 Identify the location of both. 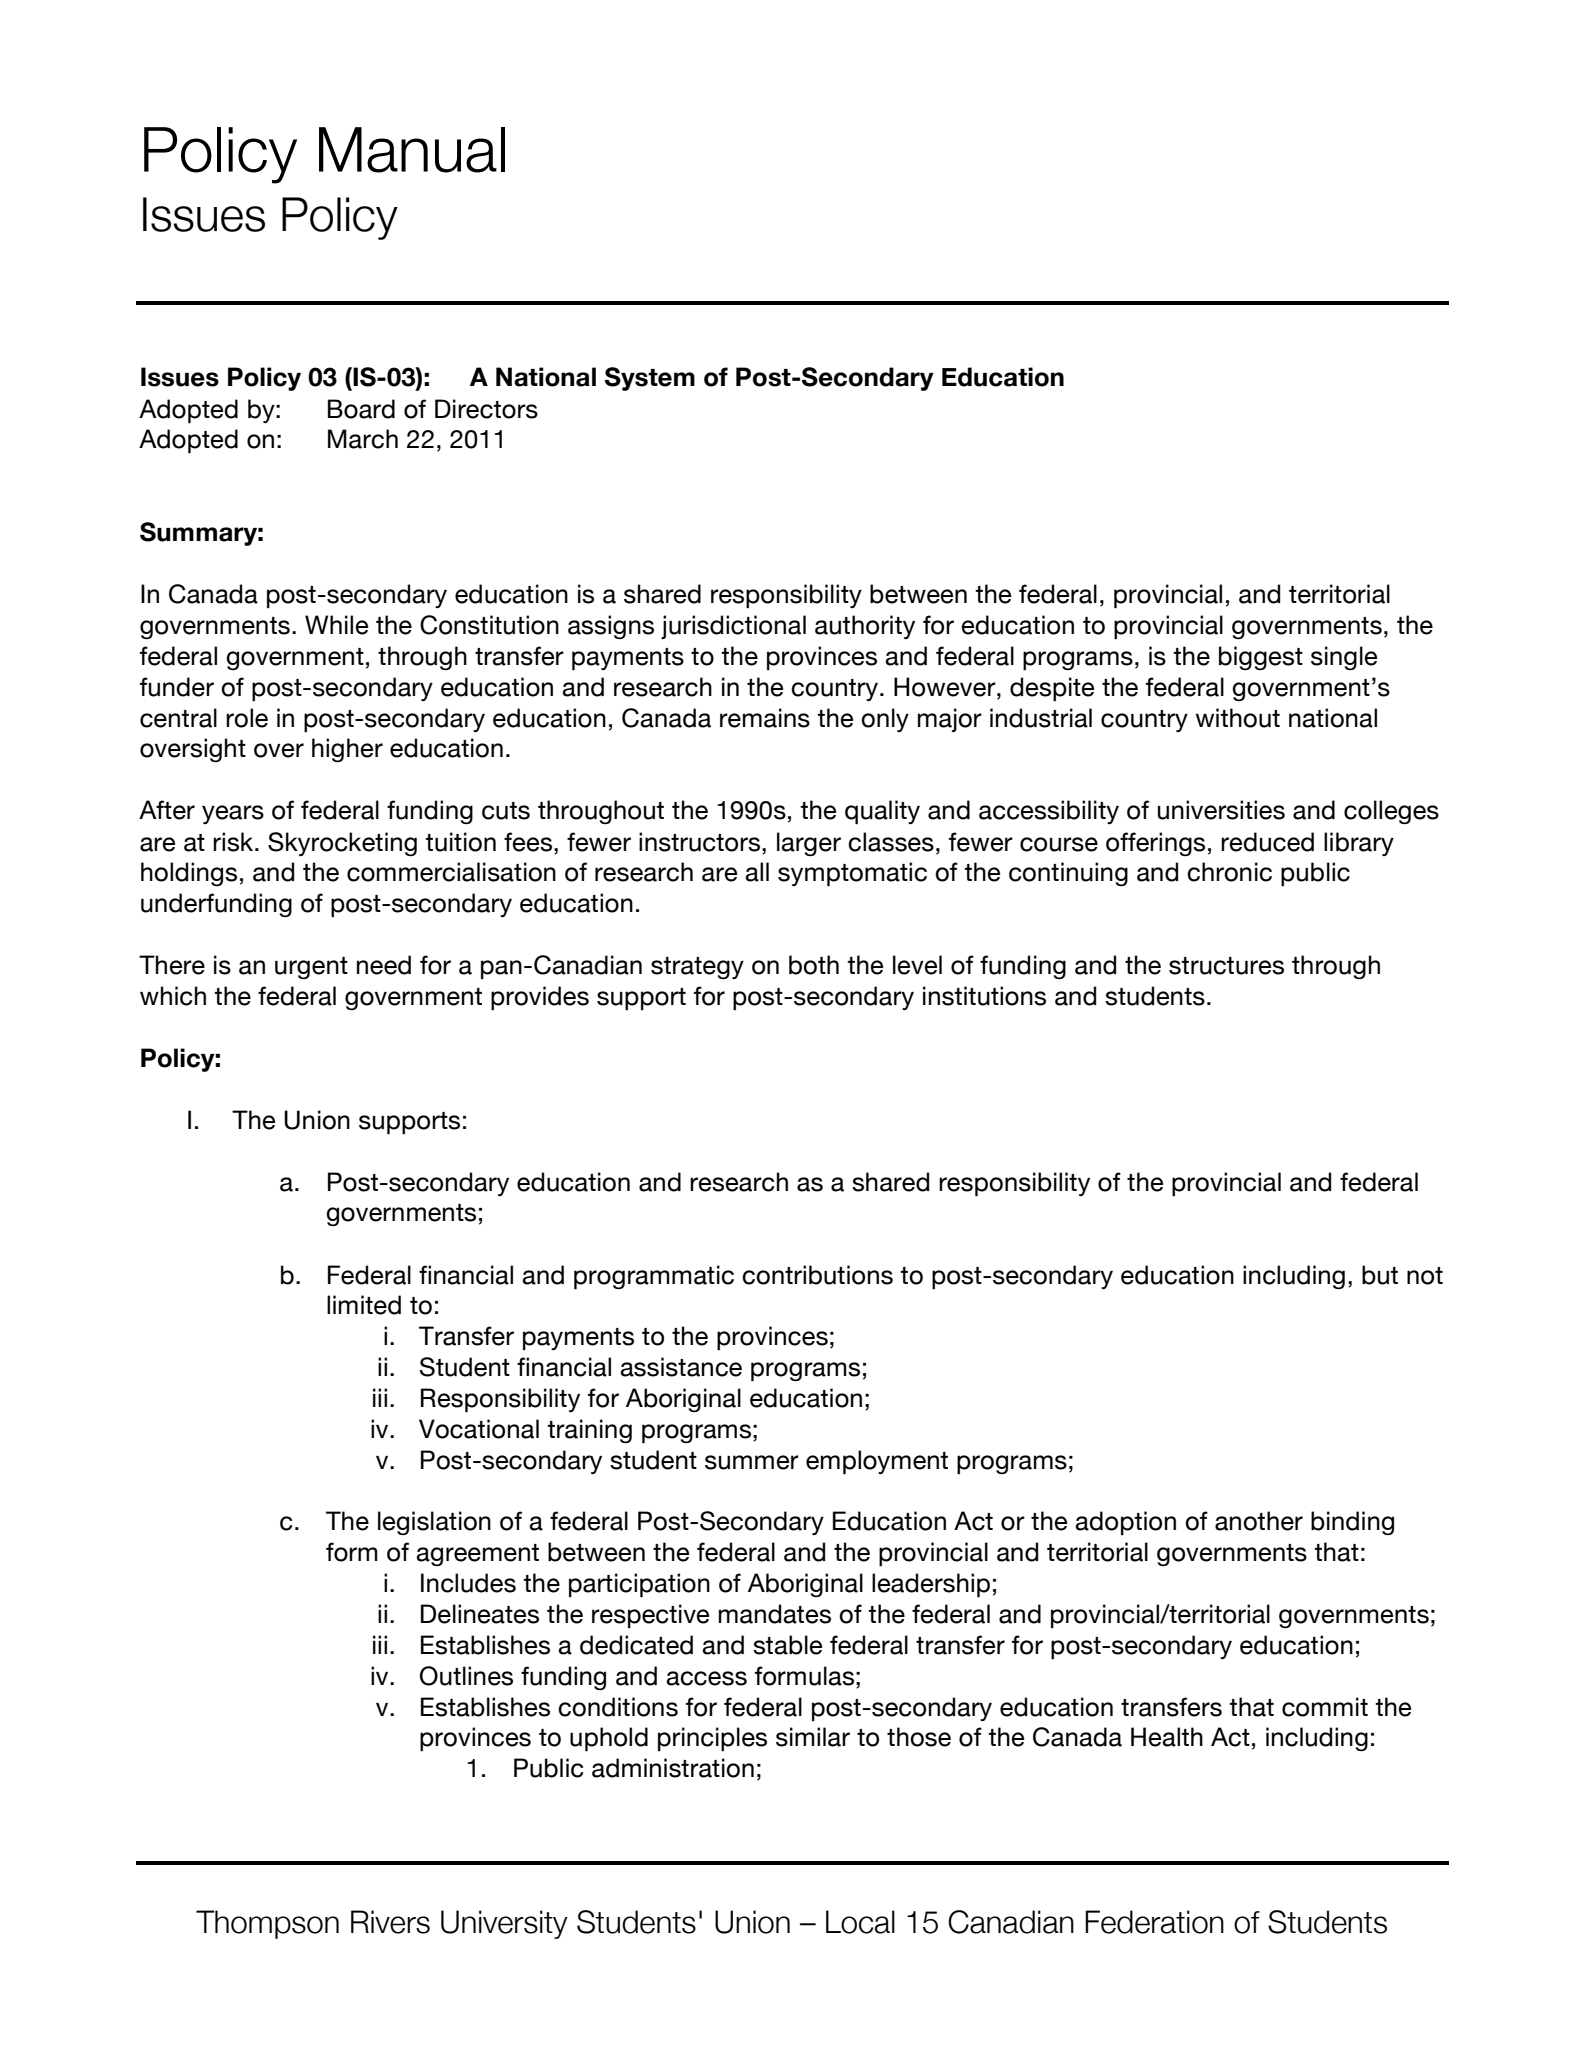
(814, 965).
